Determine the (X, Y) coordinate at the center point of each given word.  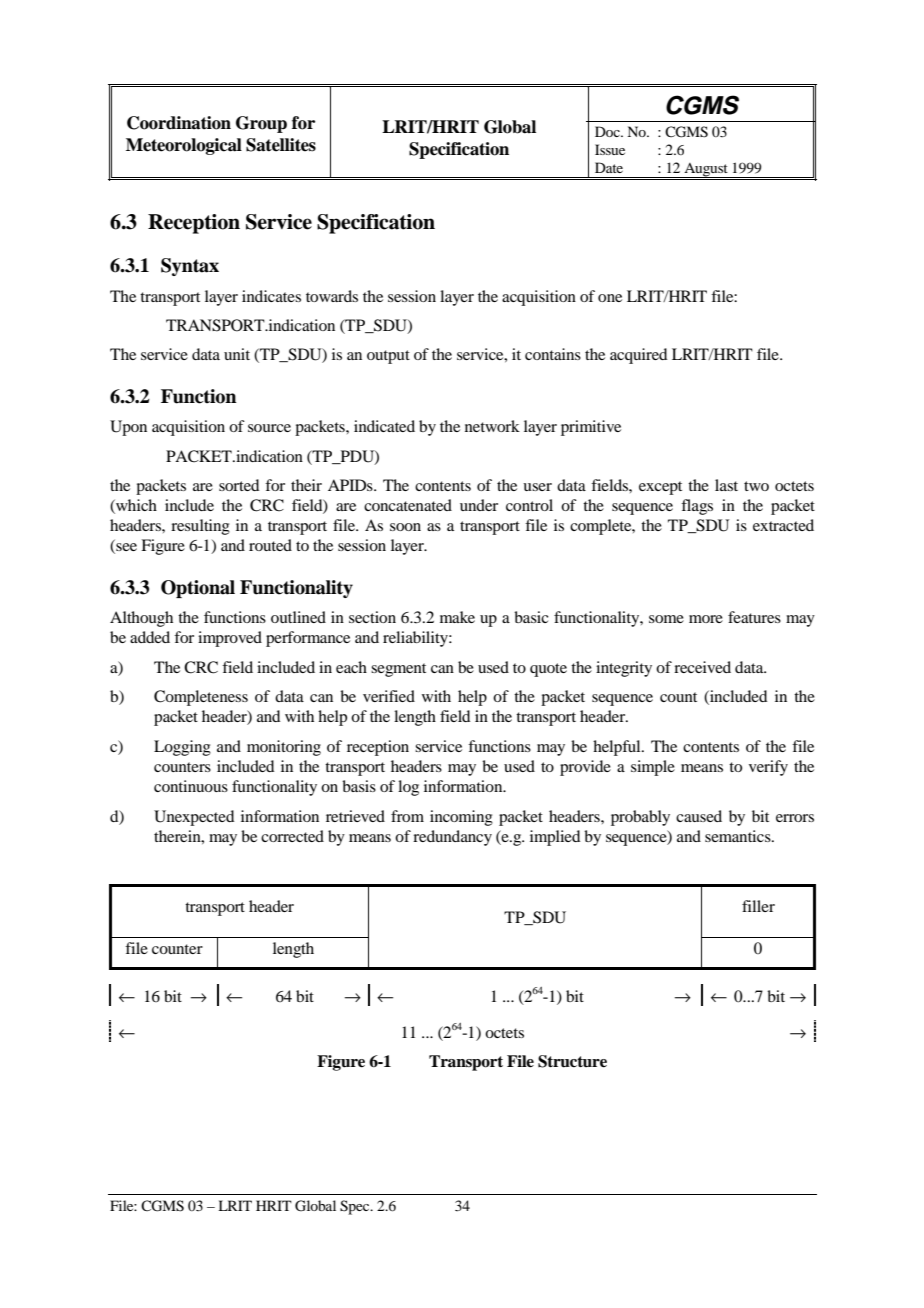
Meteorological (184, 146)
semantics (739, 836)
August (706, 170)
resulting (200, 527)
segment (398, 670)
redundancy (452, 838)
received (702, 667)
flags (697, 507)
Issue (610, 149)
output (388, 357)
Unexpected (194, 818)
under (479, 505)
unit (237, 354)
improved (230, 639)
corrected (292, 836)
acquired (638, 356)
